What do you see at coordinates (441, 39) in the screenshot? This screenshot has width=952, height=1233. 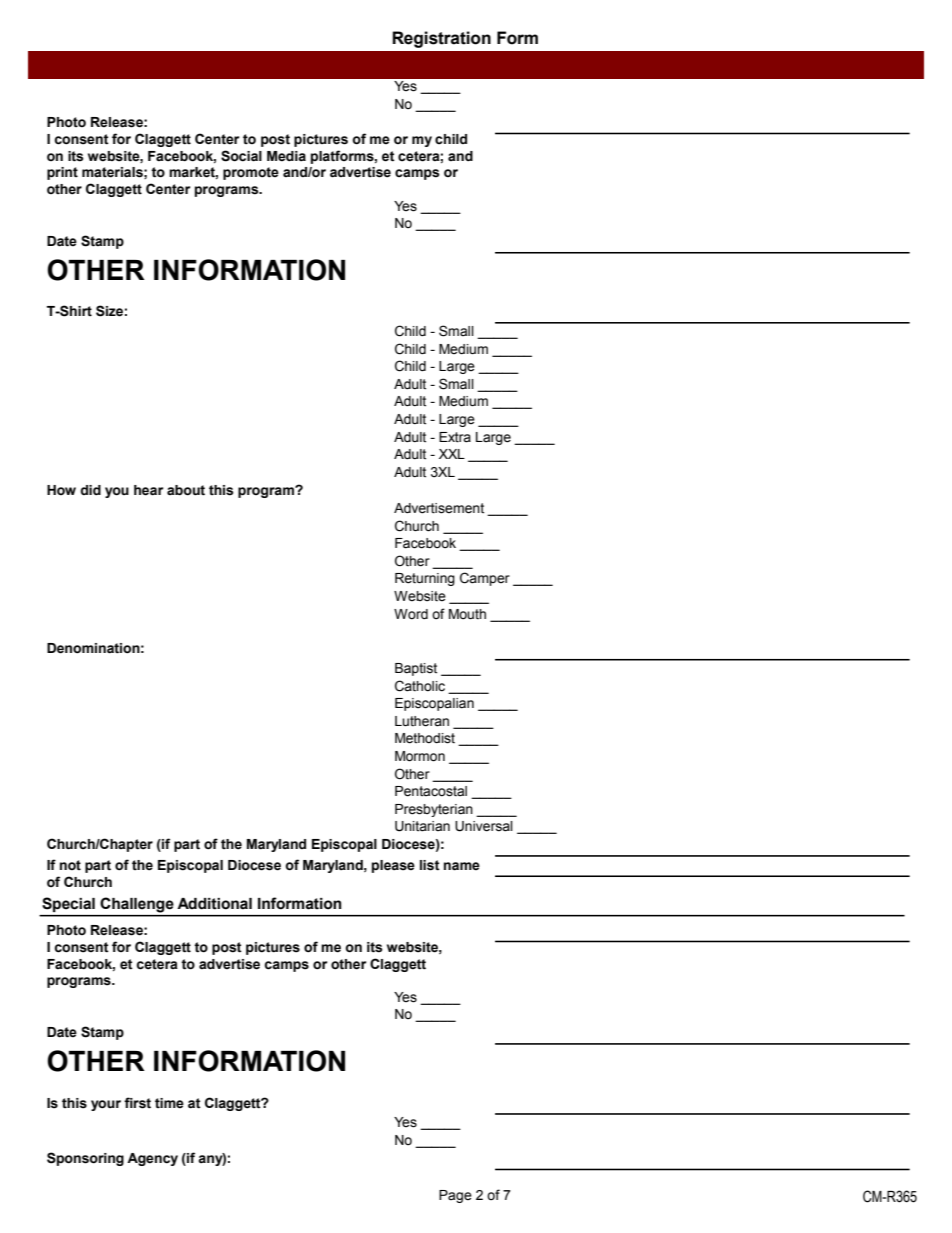 I see `Registration` at bounding box center [441, 39].
